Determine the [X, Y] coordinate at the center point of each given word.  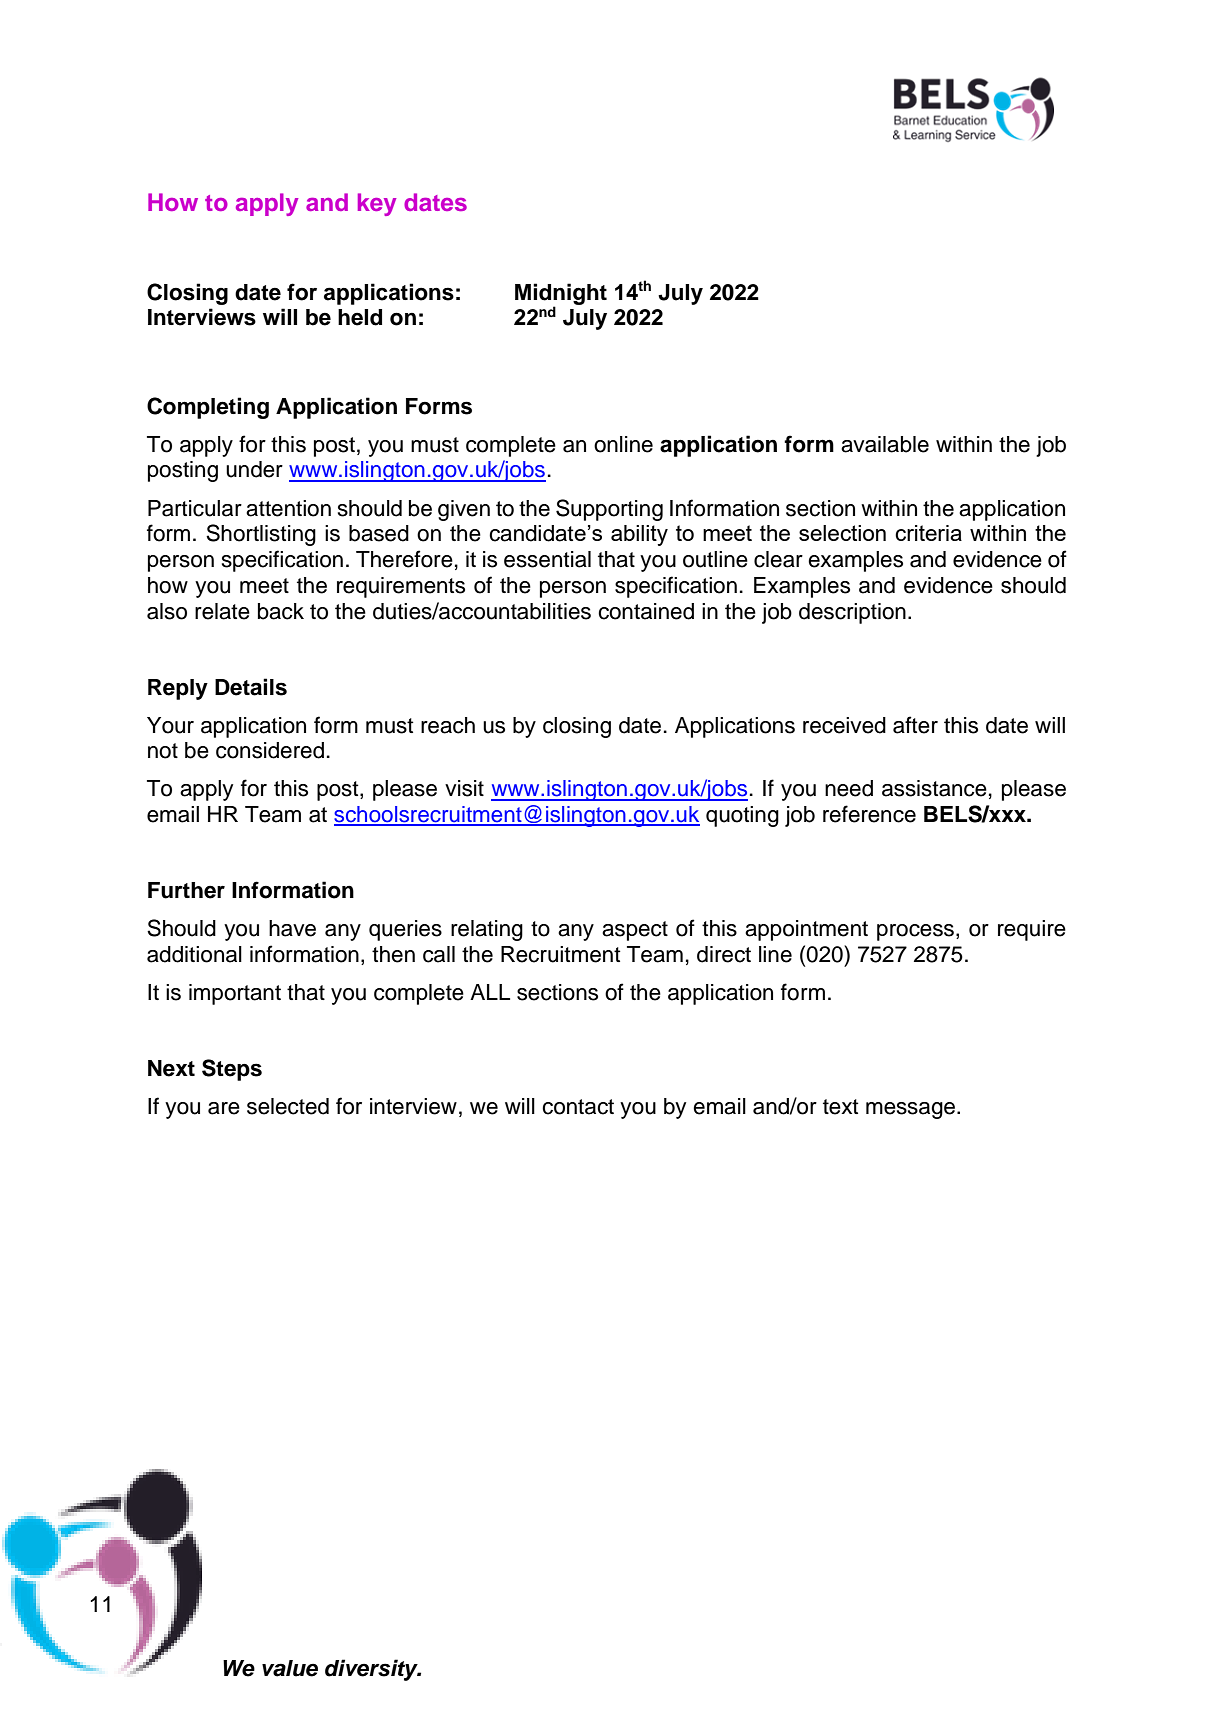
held [360, 317]
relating [487, 930]
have [292, 928]
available [885, 444]
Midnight [561, 295]
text [841, 1107]
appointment [806, 930]
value [290, 1668]
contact [578, 1107]
